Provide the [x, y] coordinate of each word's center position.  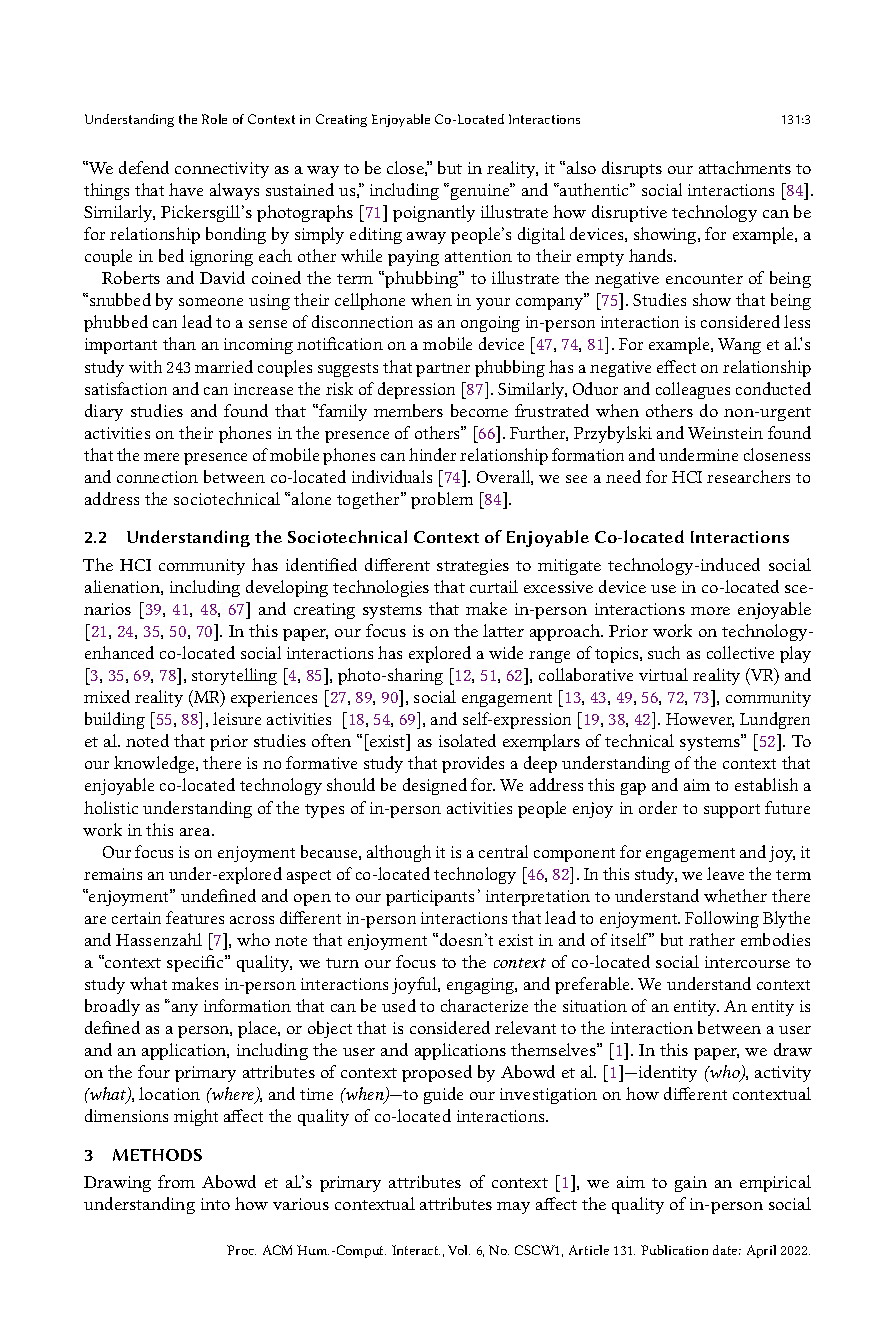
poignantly [434, 213]
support [732, 811]
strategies [473, 567]
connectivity [222, 170]
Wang [739, 346]
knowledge [155, 764]
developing [287, 588]
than [179, 343]
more [710, 611]
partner [443, 370]
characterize [484, 1005]
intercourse [747, 962]
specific [196, 963]
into [215, 1204]
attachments [745, 167]
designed [435, 786]
